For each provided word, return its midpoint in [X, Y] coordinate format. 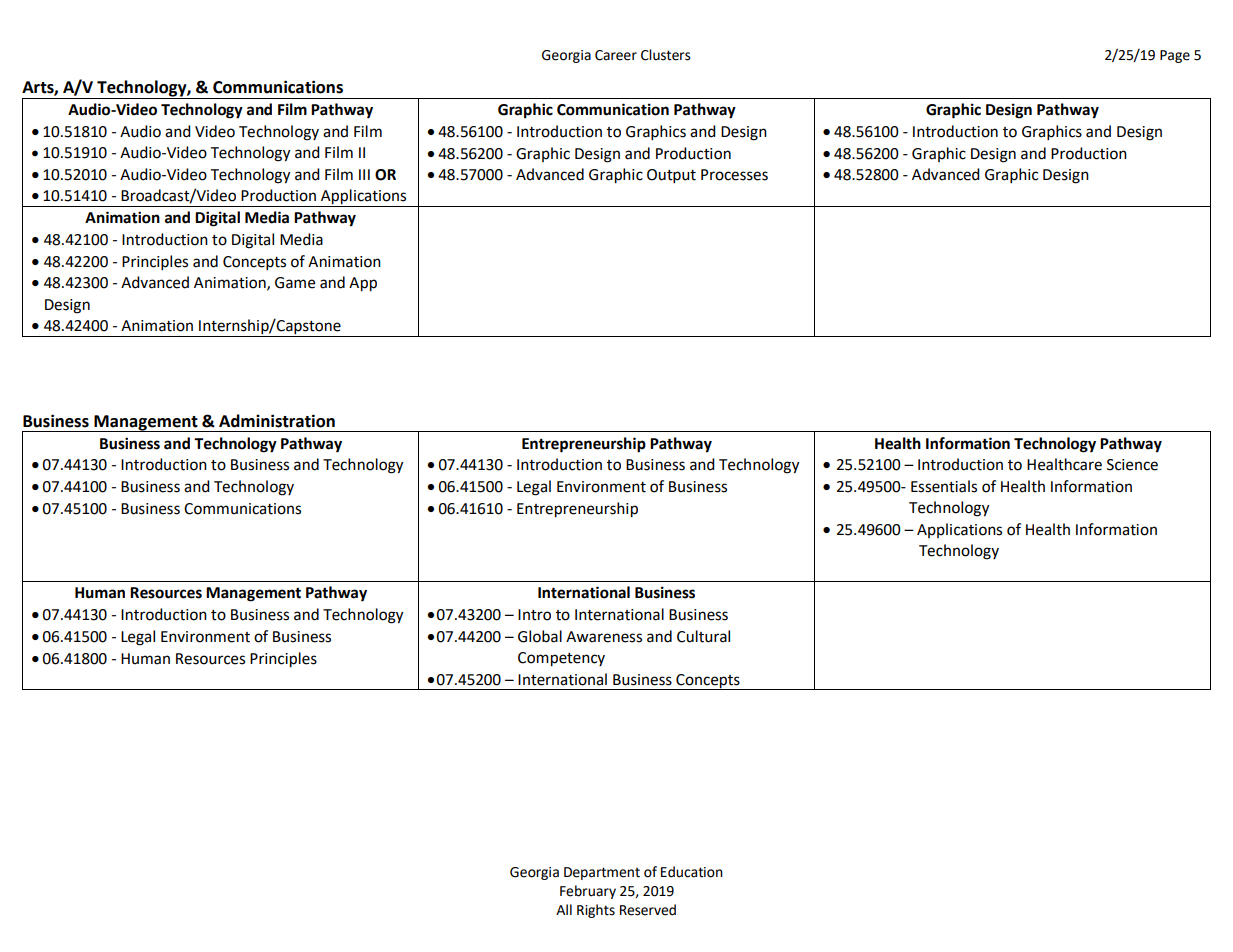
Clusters [666, 55]
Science [1132, 465]
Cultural [703, 636]
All [564, 909]
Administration [277, 421]
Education [692, 872]
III [364, 174]
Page [1175, 56]
